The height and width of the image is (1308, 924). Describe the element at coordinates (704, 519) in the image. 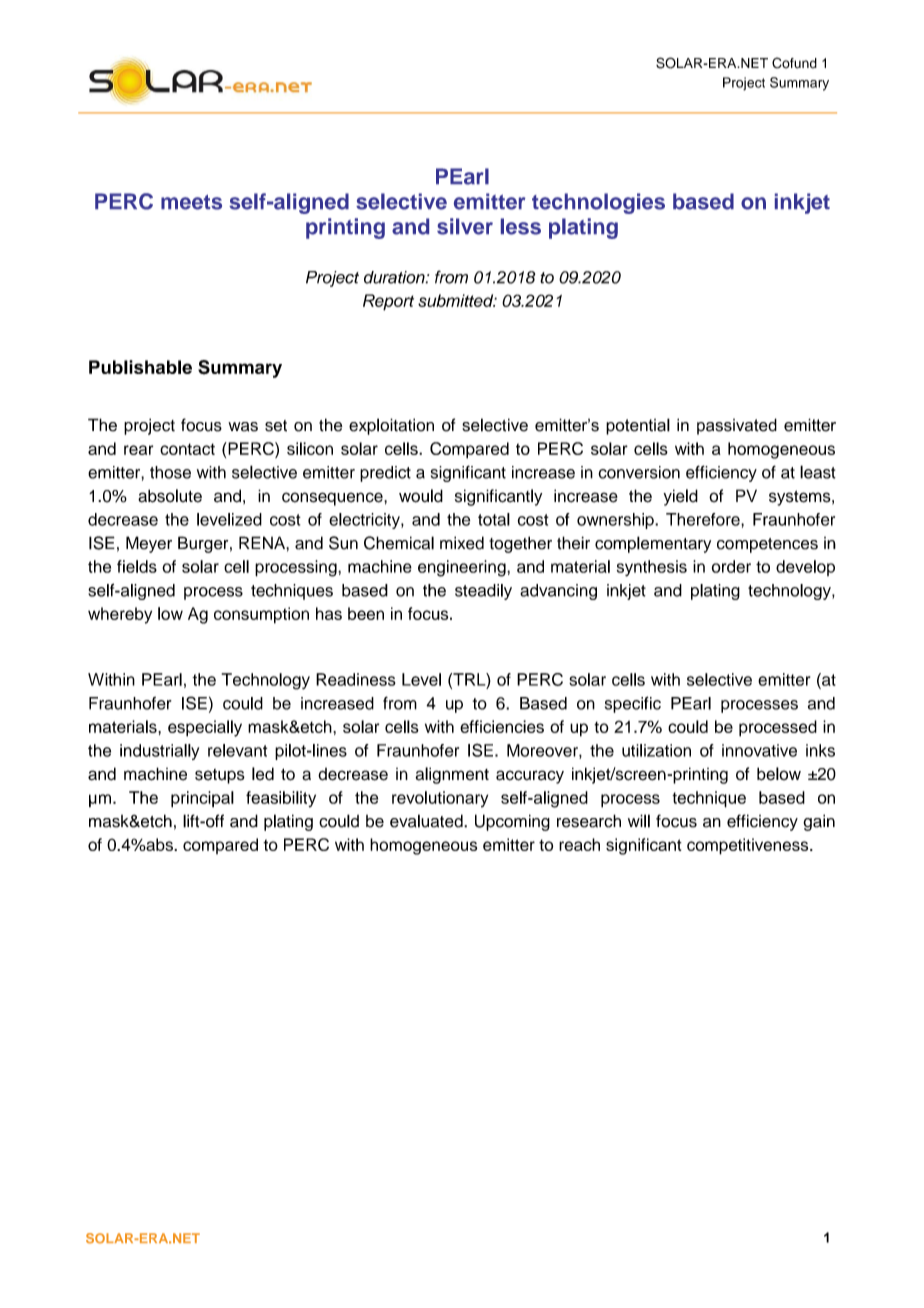

I see `Therefore` at that location.
